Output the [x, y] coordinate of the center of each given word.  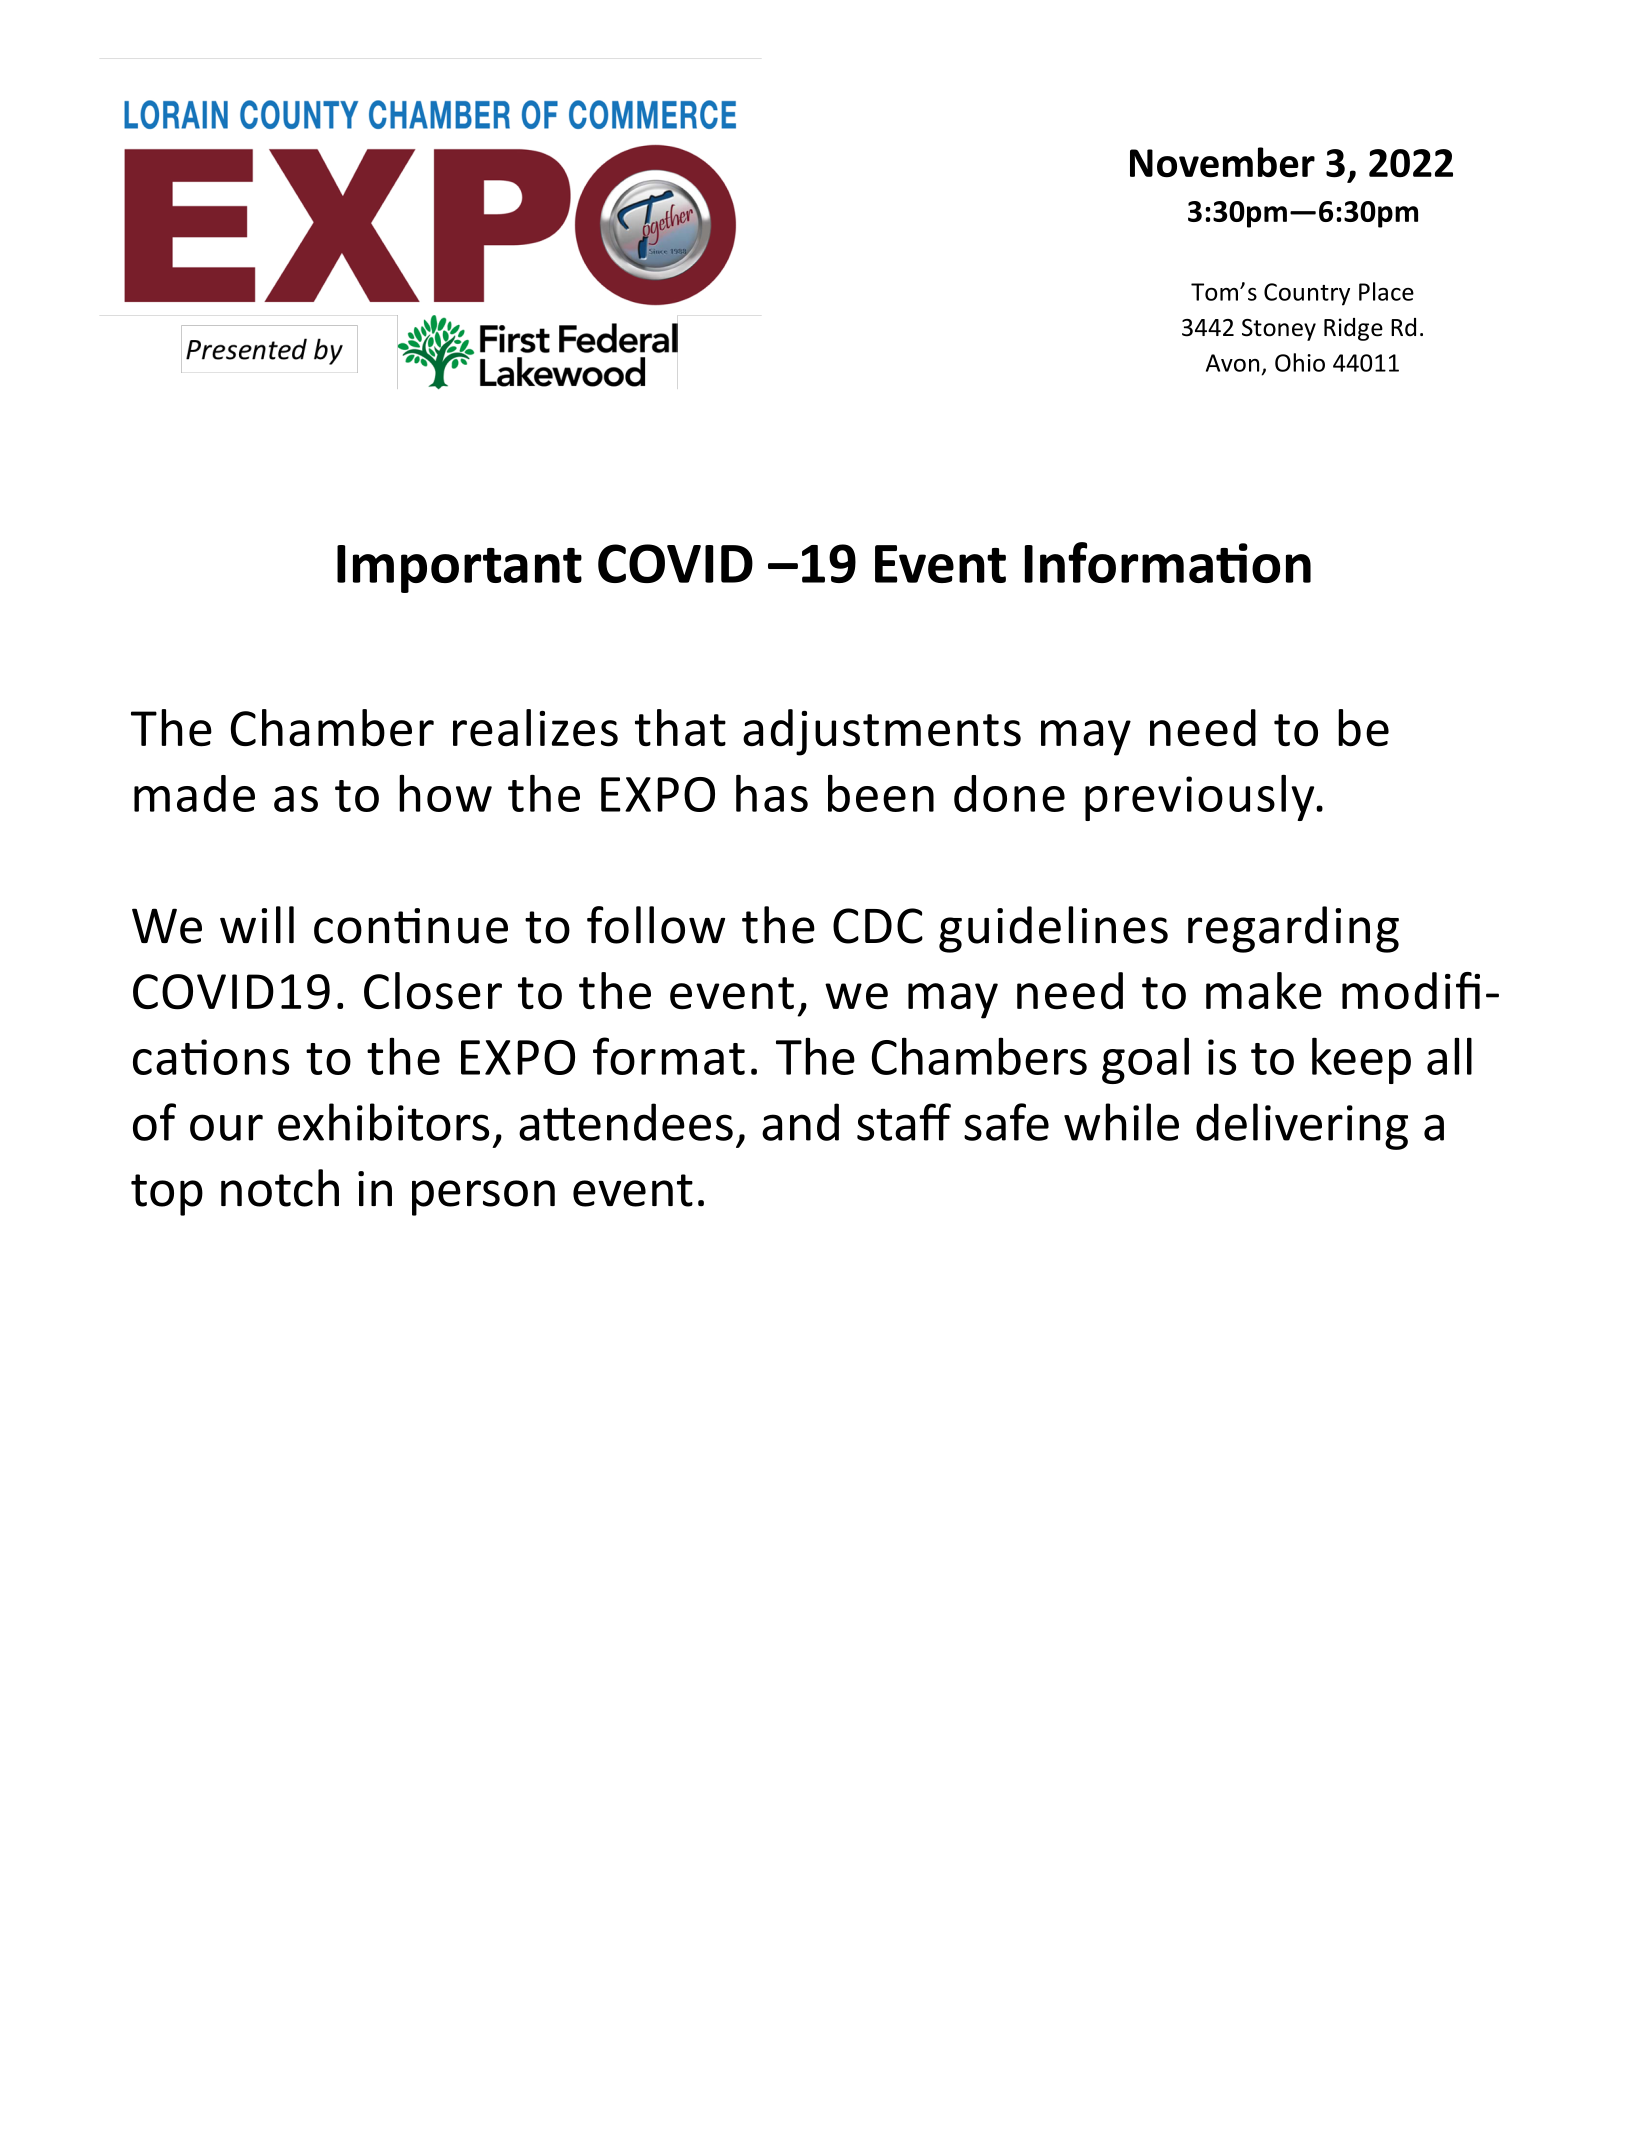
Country [1307, 294]
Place [1386, 291]
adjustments [882, 732]
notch [280, 1188]
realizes [535, 728]
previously [1201, 798]
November [1222, 162]
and [800, 1122]
